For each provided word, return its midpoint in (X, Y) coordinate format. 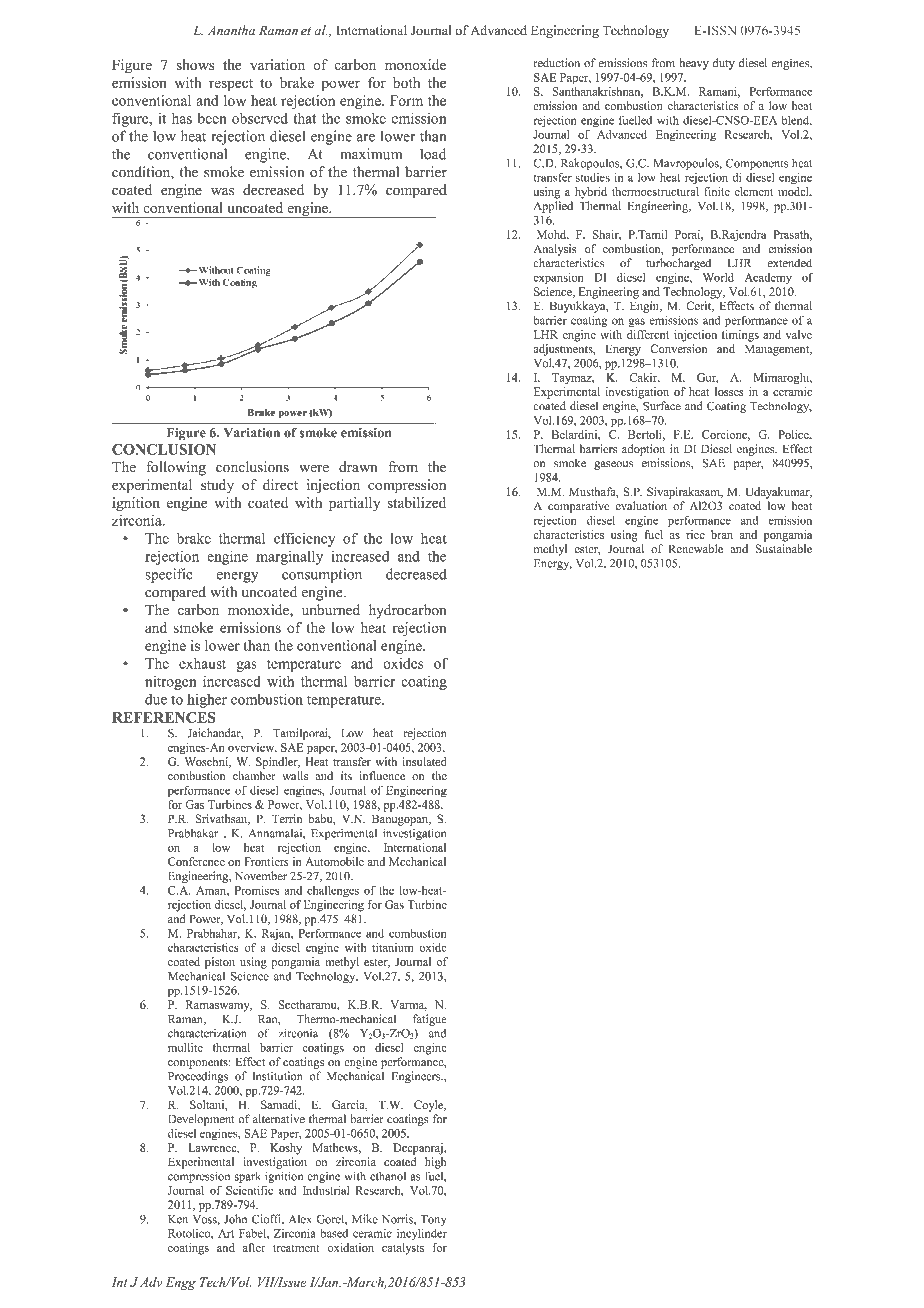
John (235, 1219)
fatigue (429, 1020)
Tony (433, 1220)
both (406, 82)
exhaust (202, 663)
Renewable (696, 548)
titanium (392, 947)
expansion (558, 279)
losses (729, 391)
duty (723, 64)
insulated (424, 761)
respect (231, 85)
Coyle (430, 1106)
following (176, 468)
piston (220, 963)
